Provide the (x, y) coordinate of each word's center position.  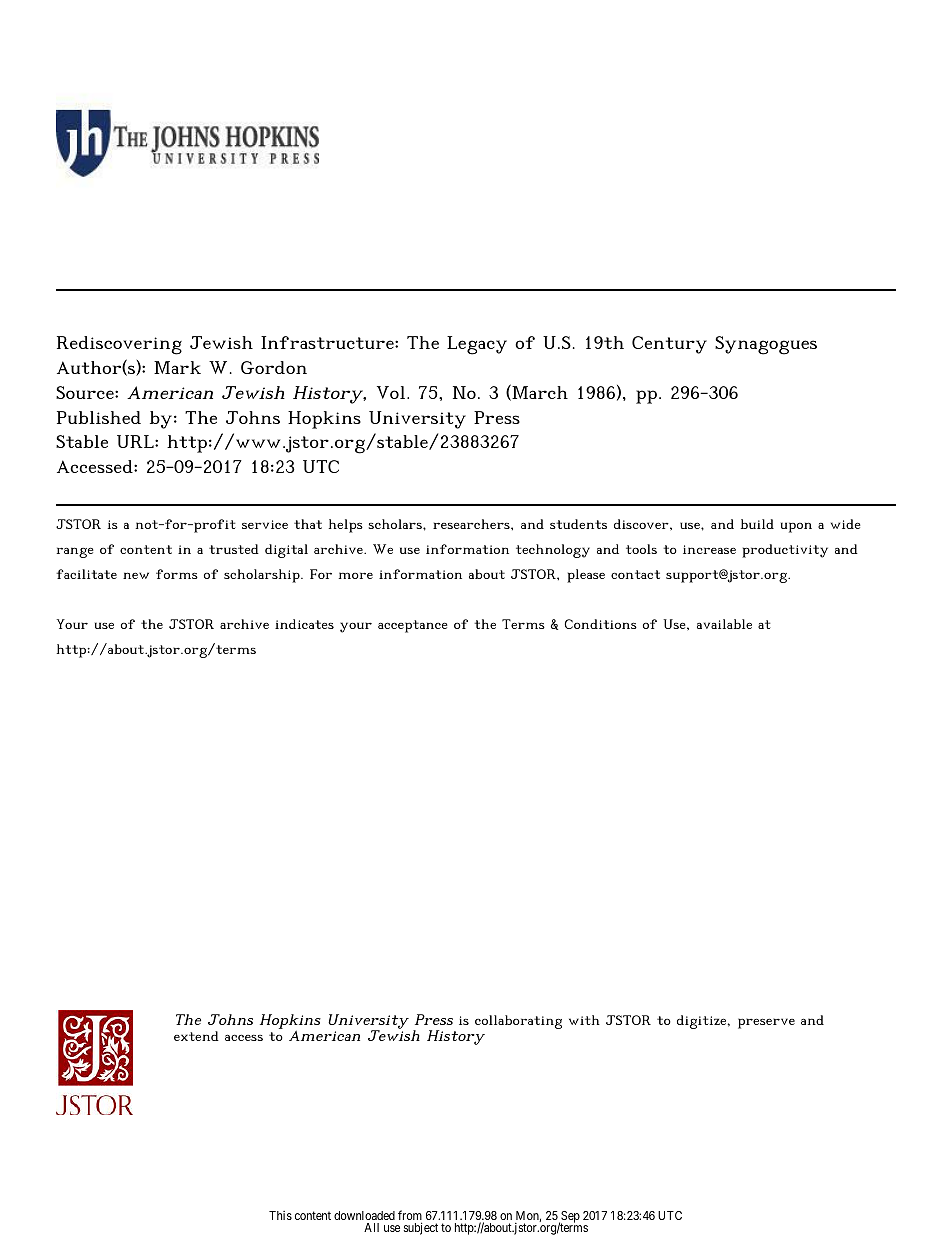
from (410, 1216)
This (280, 1215)
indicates (304, 624)
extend (196, 1036)
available (724, 624)
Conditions (601, 624)
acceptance (413, 626)
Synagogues (766, 345)
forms (177, 574)
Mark (177, 367)
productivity (785, 551)
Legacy (477, 345)
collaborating (518, 1022)
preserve (766, 1023)
